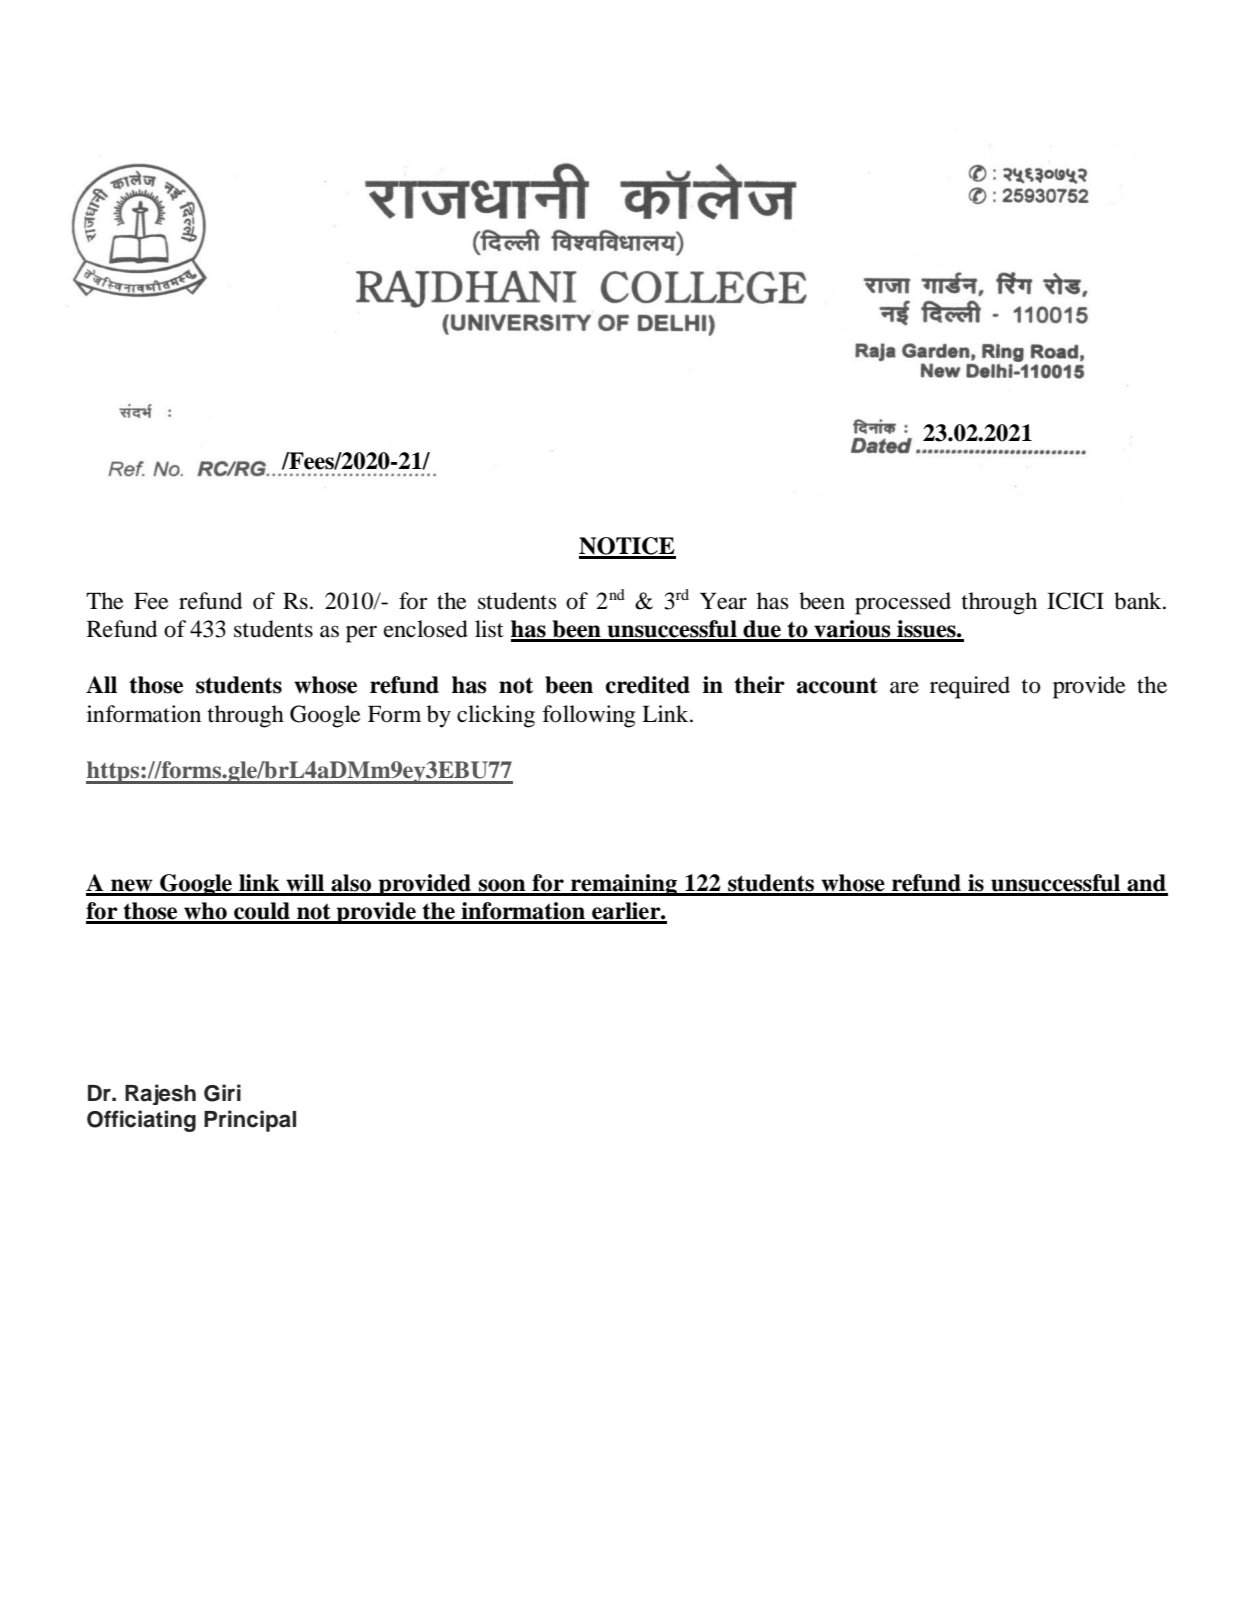  What do you see at coordinates (361, 634) in the image?
I see `per` at bounding box center [361, 634].
